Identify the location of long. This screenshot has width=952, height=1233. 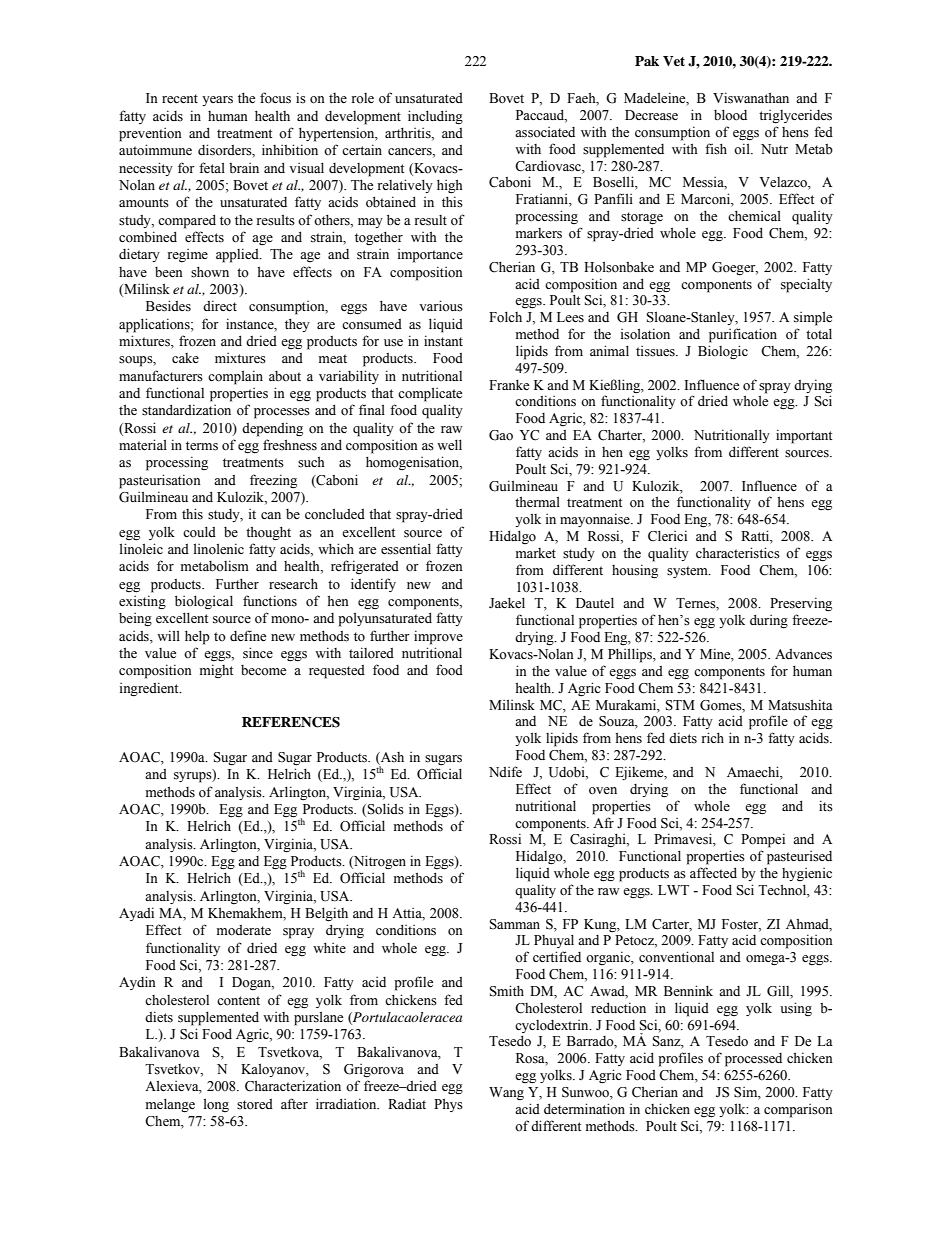
(216, 1105).
